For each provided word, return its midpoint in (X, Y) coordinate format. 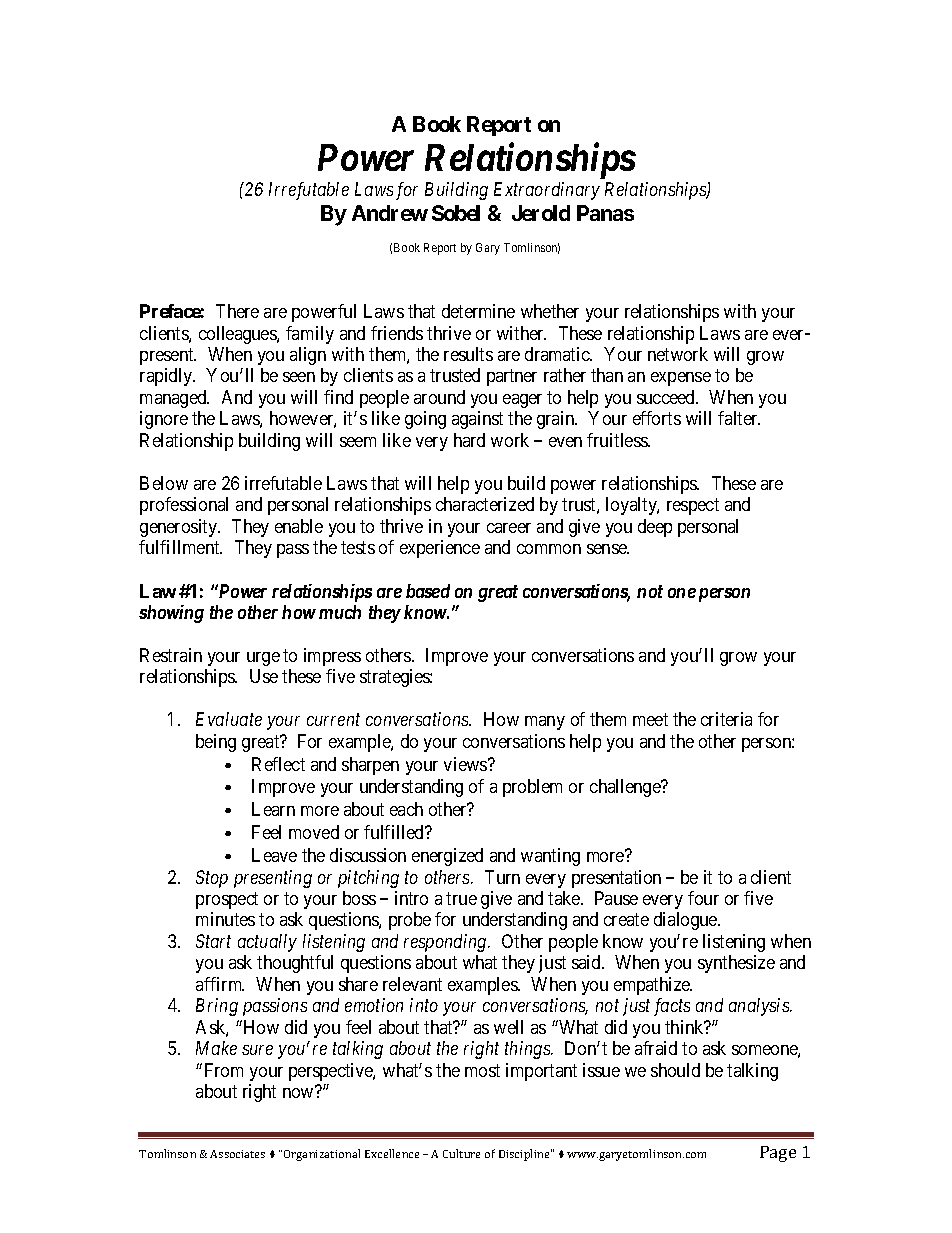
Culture (461, 1153)
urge (263, 659)
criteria (726, 719)
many (545, 723)
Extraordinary (547, 191)
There (237, 311)
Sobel (456, 213)
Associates (237, 1154)
